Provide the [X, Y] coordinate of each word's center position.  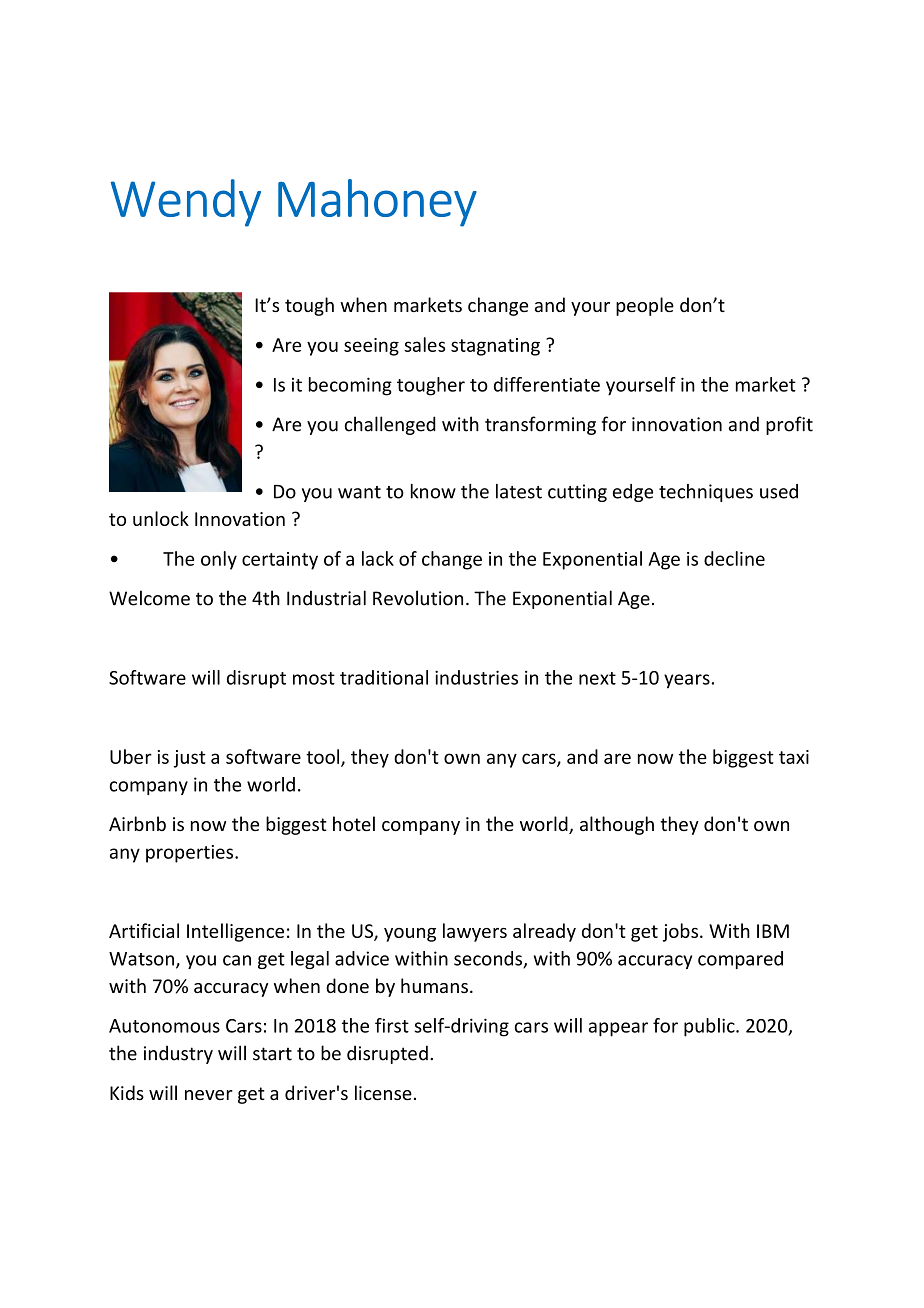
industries [476, 677]
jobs [682, 932]
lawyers [475, 932]
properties [191, 854]
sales [424, 344]
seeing [371, 347]
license [383, 1092]
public [710, 1027]
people [645, 306]
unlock [161, 518]
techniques [706, 493]
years [687, 681]
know [433, 491]
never [209, 1095]
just [190, 759]
